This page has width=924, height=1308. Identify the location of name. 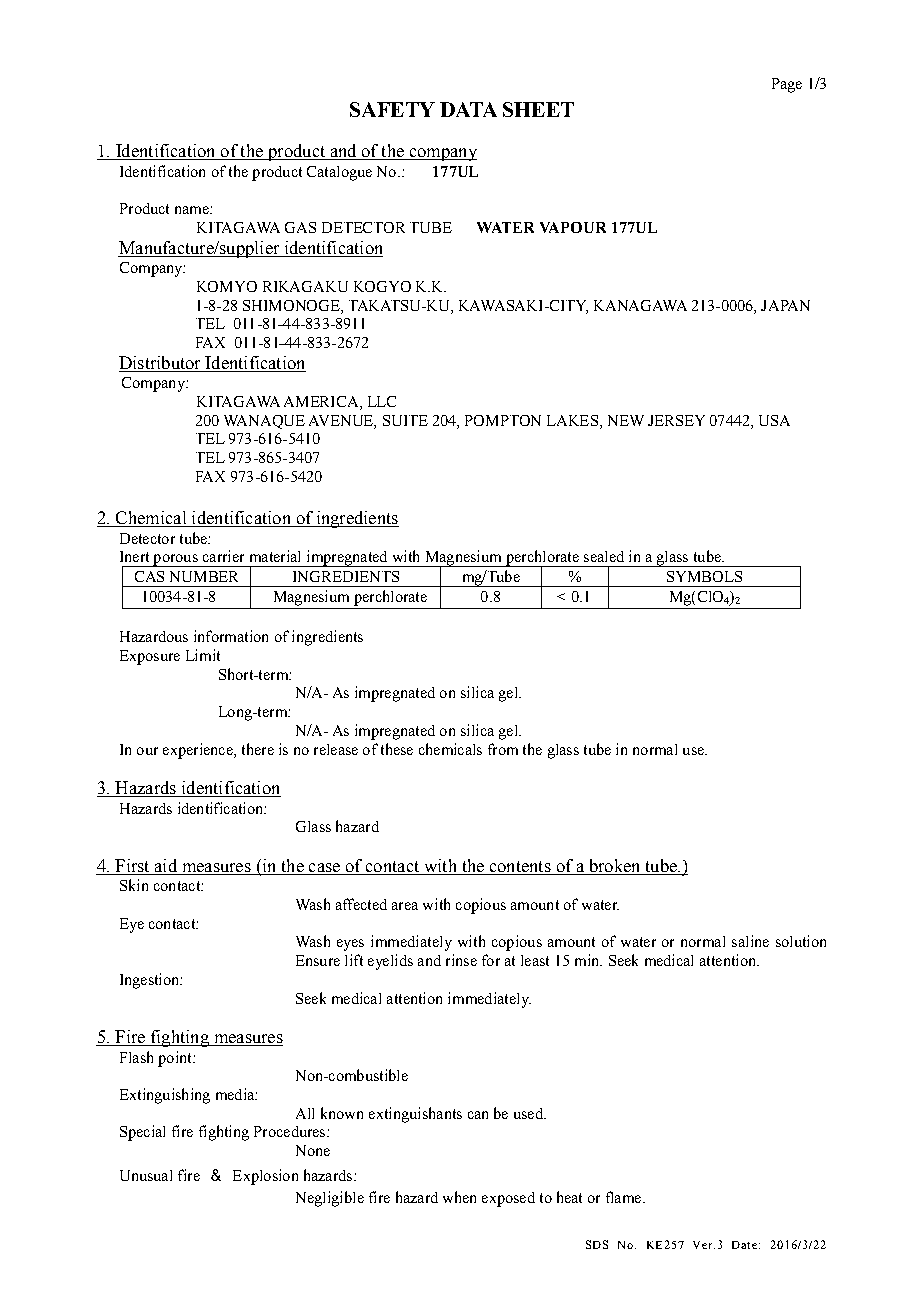
(193, 210).
